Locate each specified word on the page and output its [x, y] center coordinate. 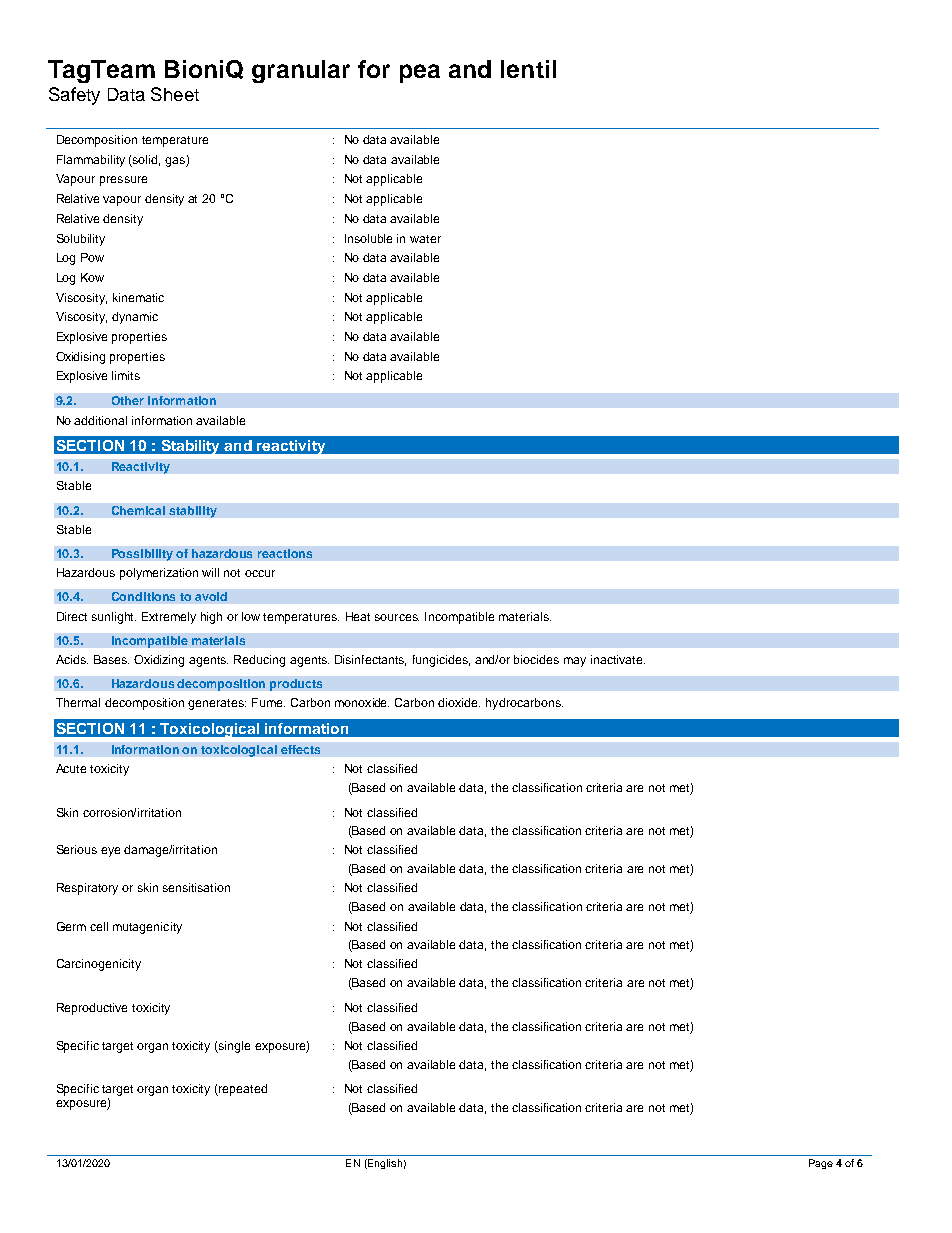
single [233, 1047]
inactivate [618, 659]
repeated [242, 1090]
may [575, 662]
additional [100, 420]
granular [301, 71]
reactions [285, 553]
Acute [71, 768]
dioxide [459, 702]
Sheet [175, 94]
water [425, 239]
